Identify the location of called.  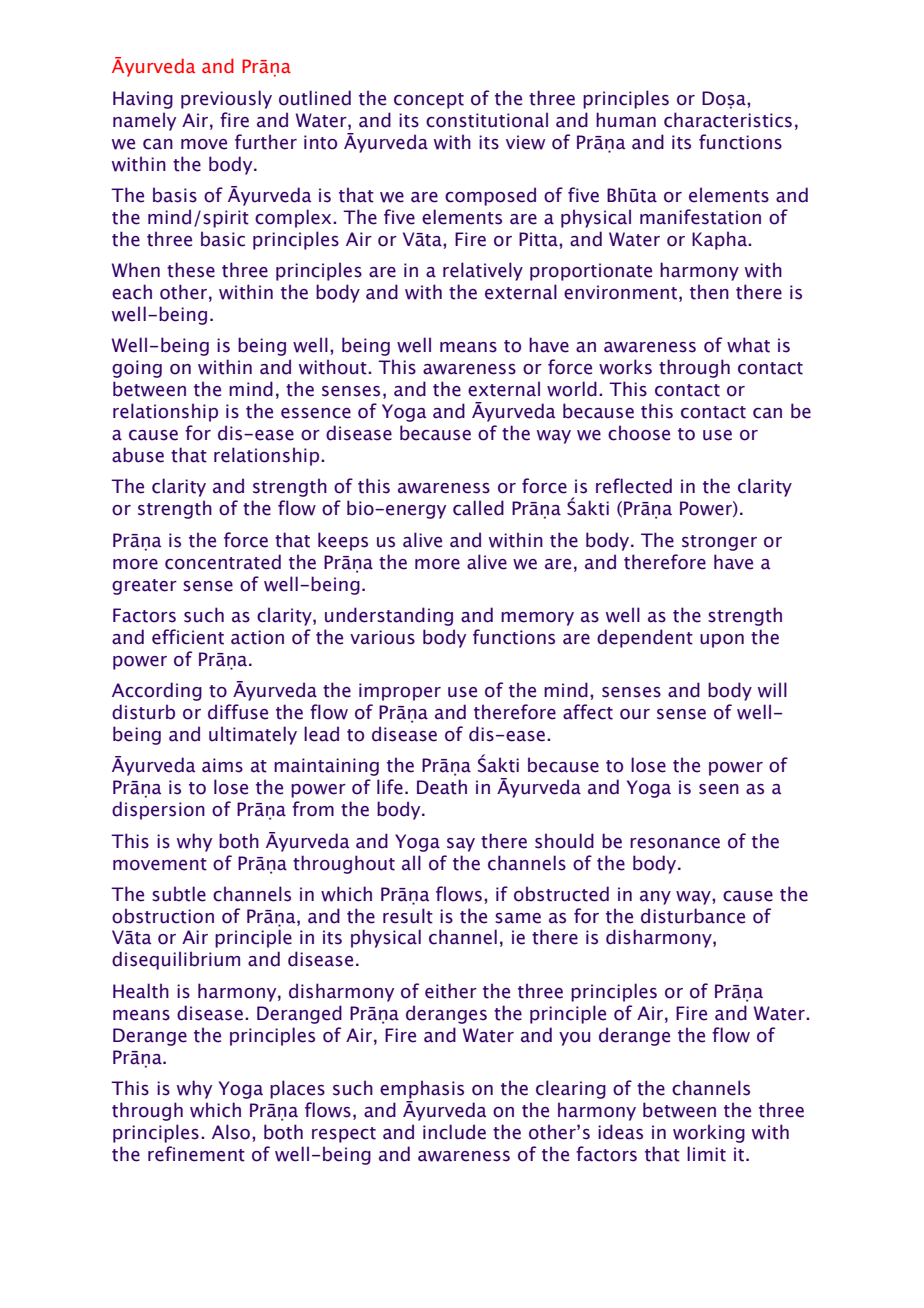
(478, 508).
